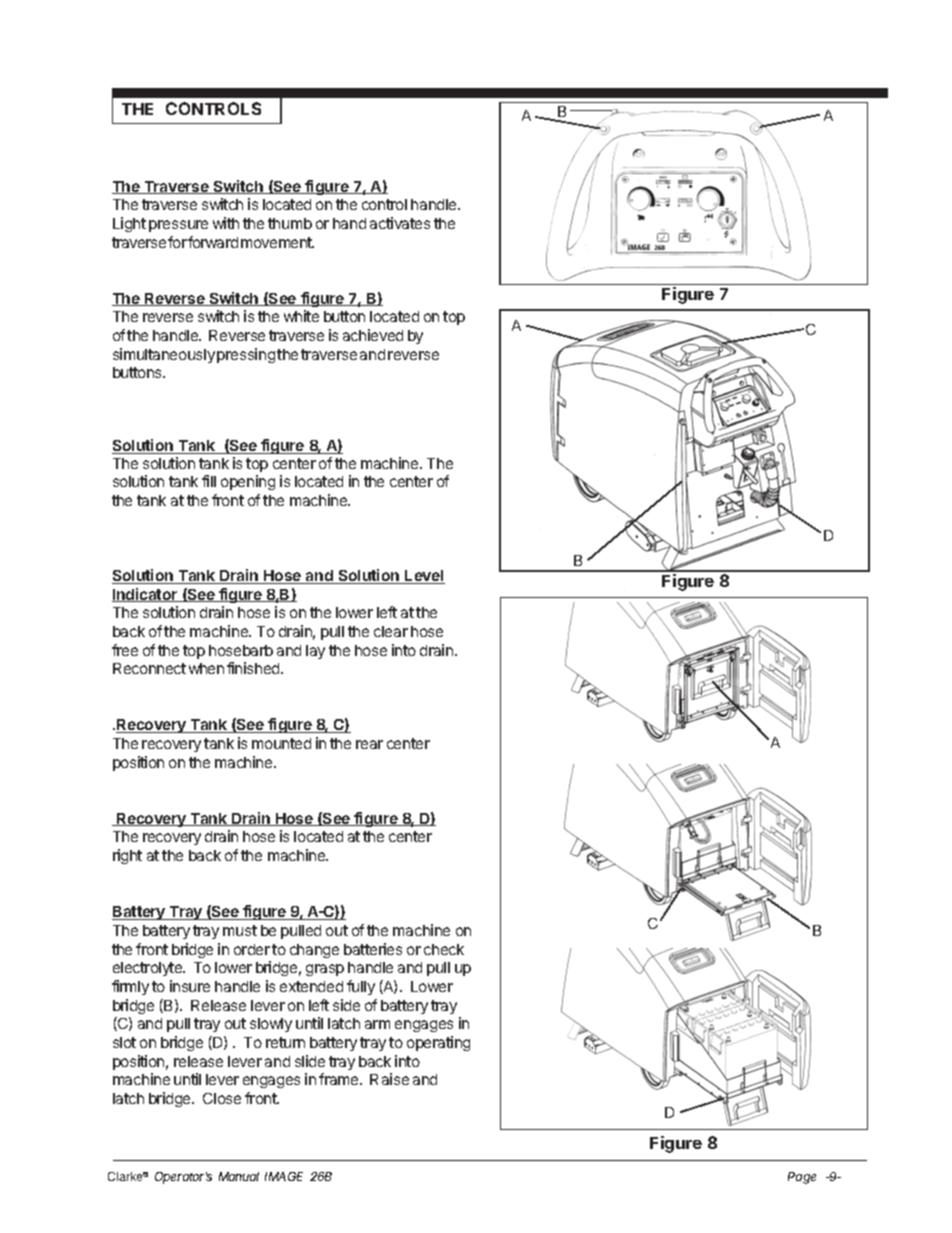 This document has width=952, height=1233. What do you see at coordinates (373, 949) in the document?
I see `batteries` at bounding box center [373, 949].
